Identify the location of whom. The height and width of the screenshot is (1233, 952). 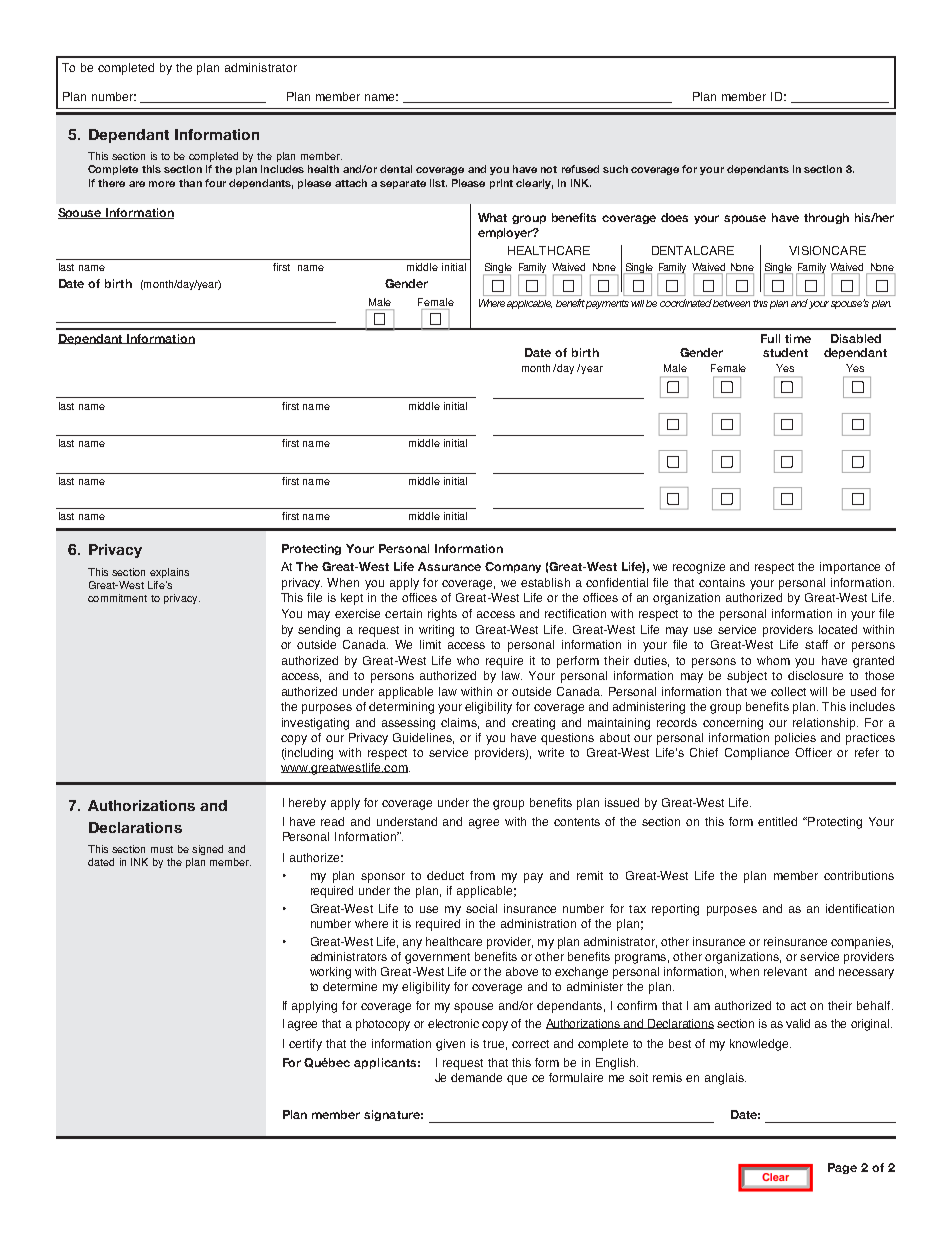
(773, 660).
